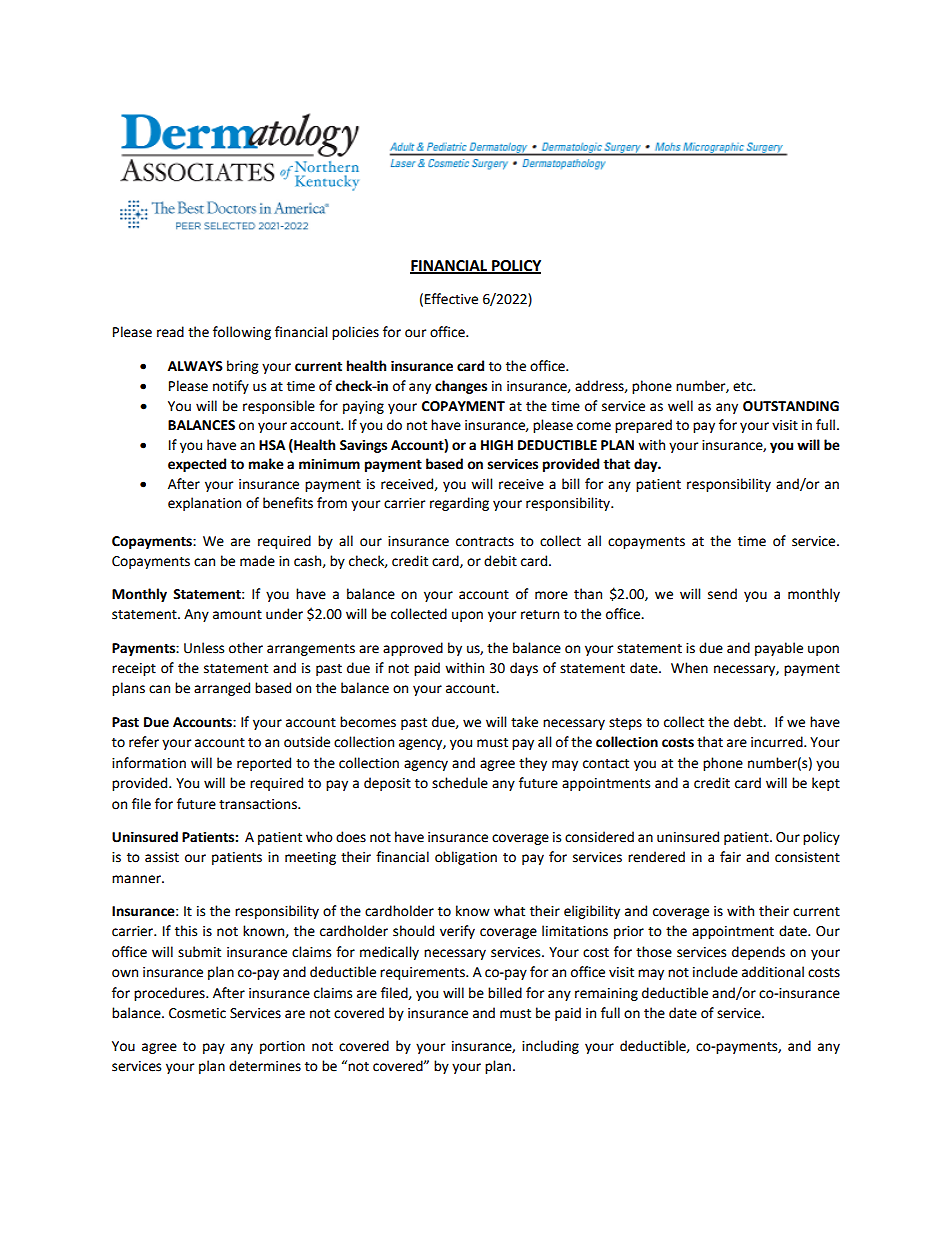 The height and width of the screenshot is (1233, 952). What do you see at coordinates (460, 783) in the screenshot?
I see `schedule` at bounding box center [460, 783].
